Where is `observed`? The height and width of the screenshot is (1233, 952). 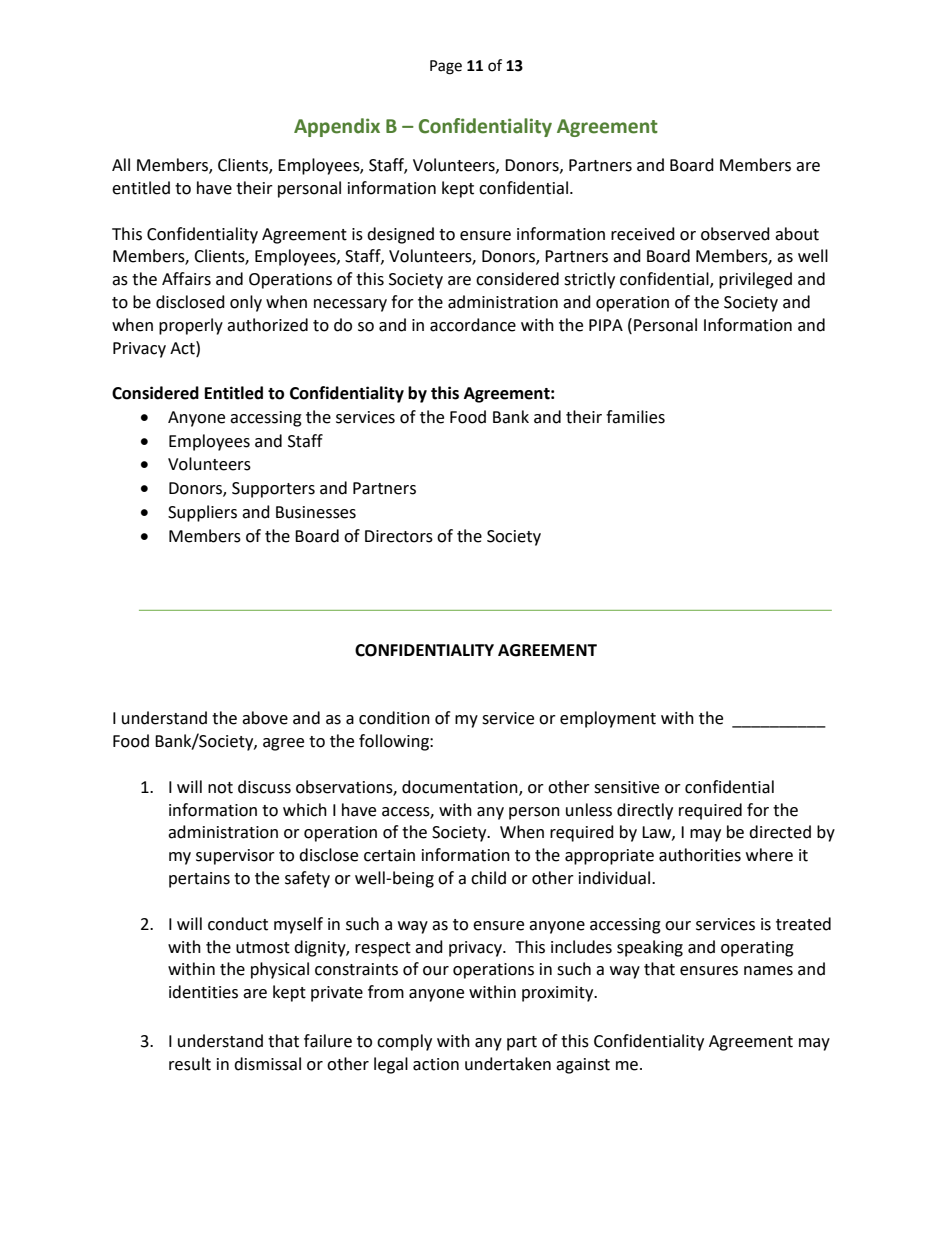
observed is located at coordinates (735, 234).
